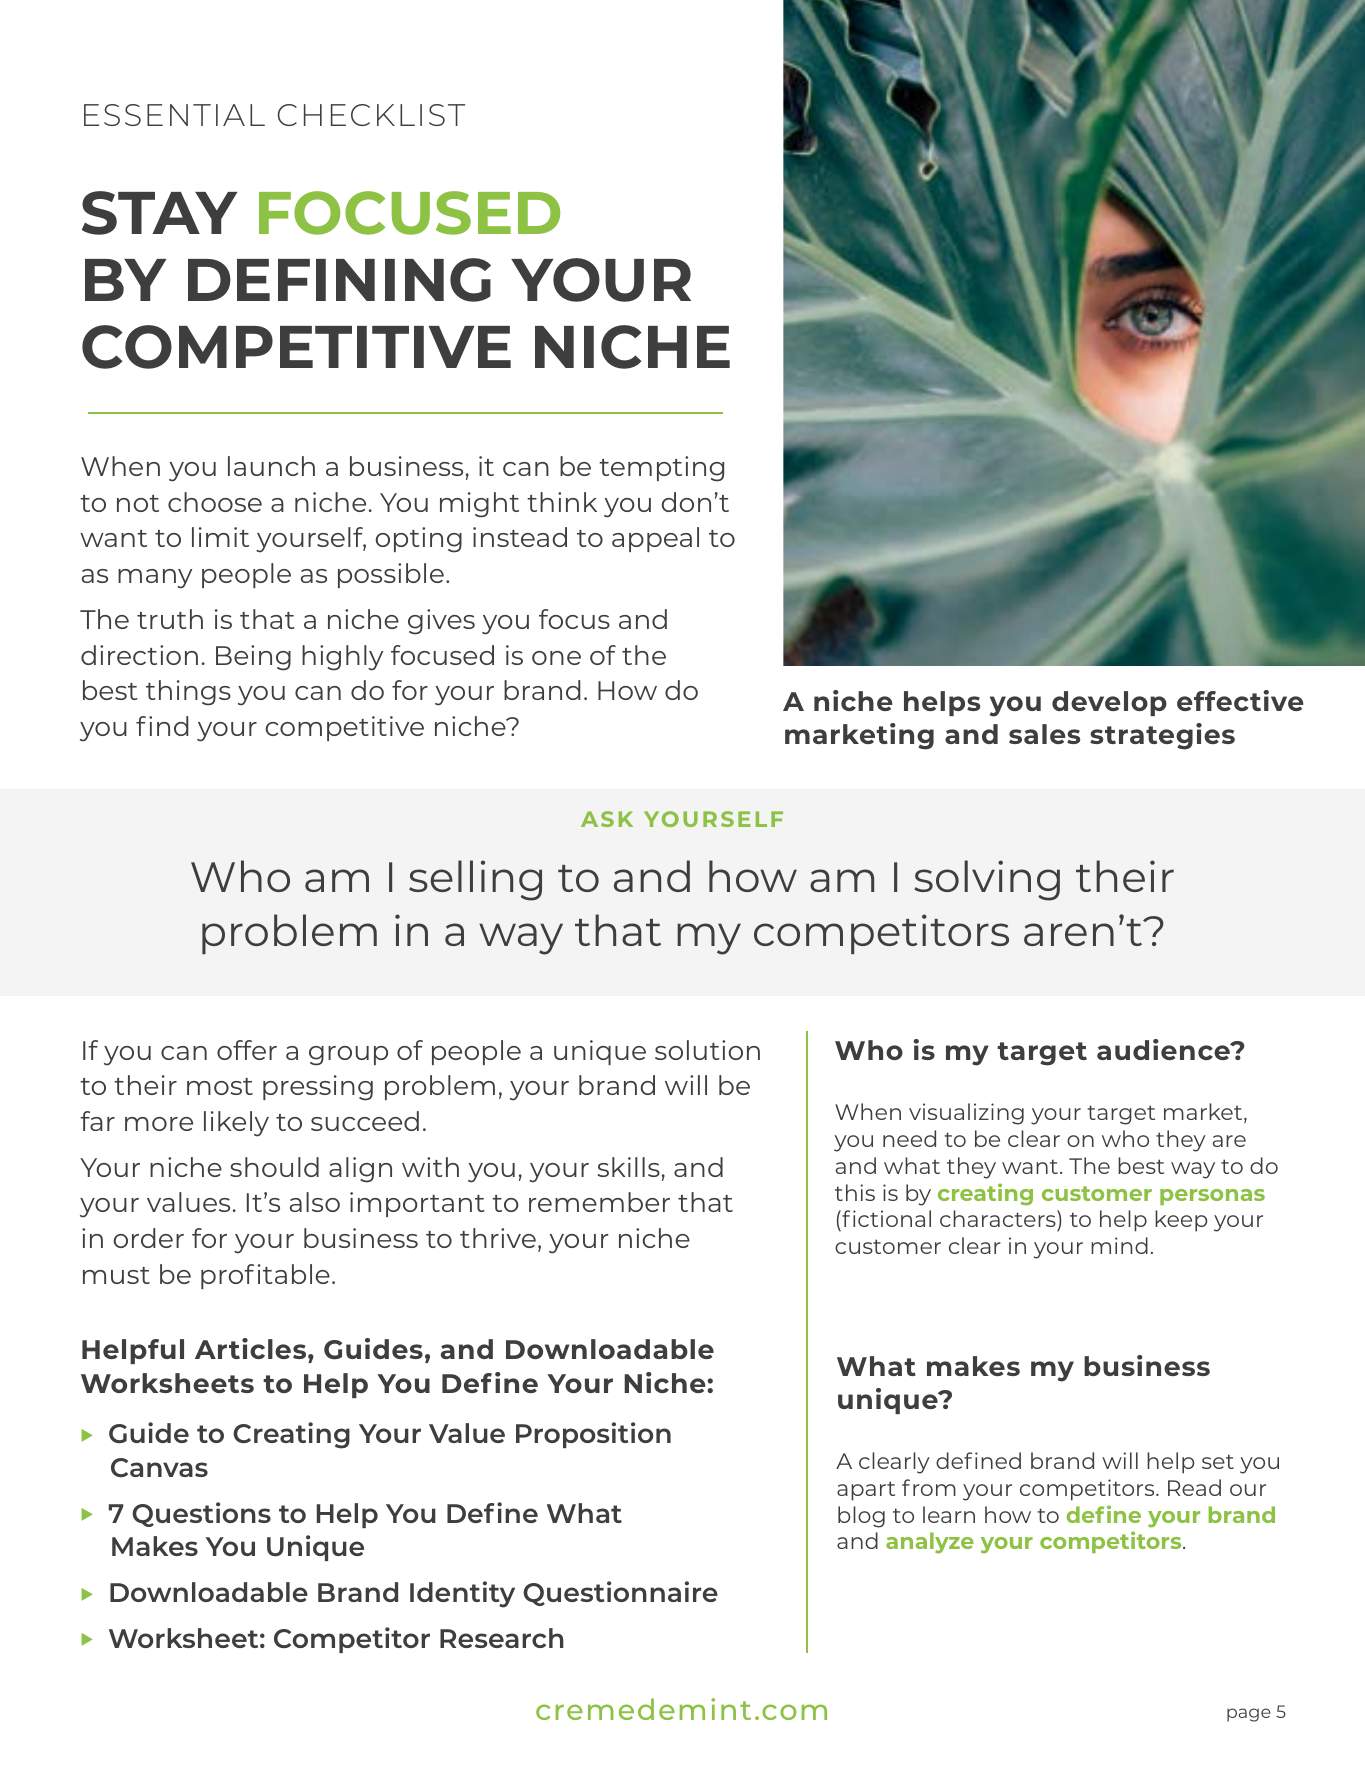  What do you see at coordinates (661, 469) in the document?
I see `tempting` at bounding box center [661, 469].
